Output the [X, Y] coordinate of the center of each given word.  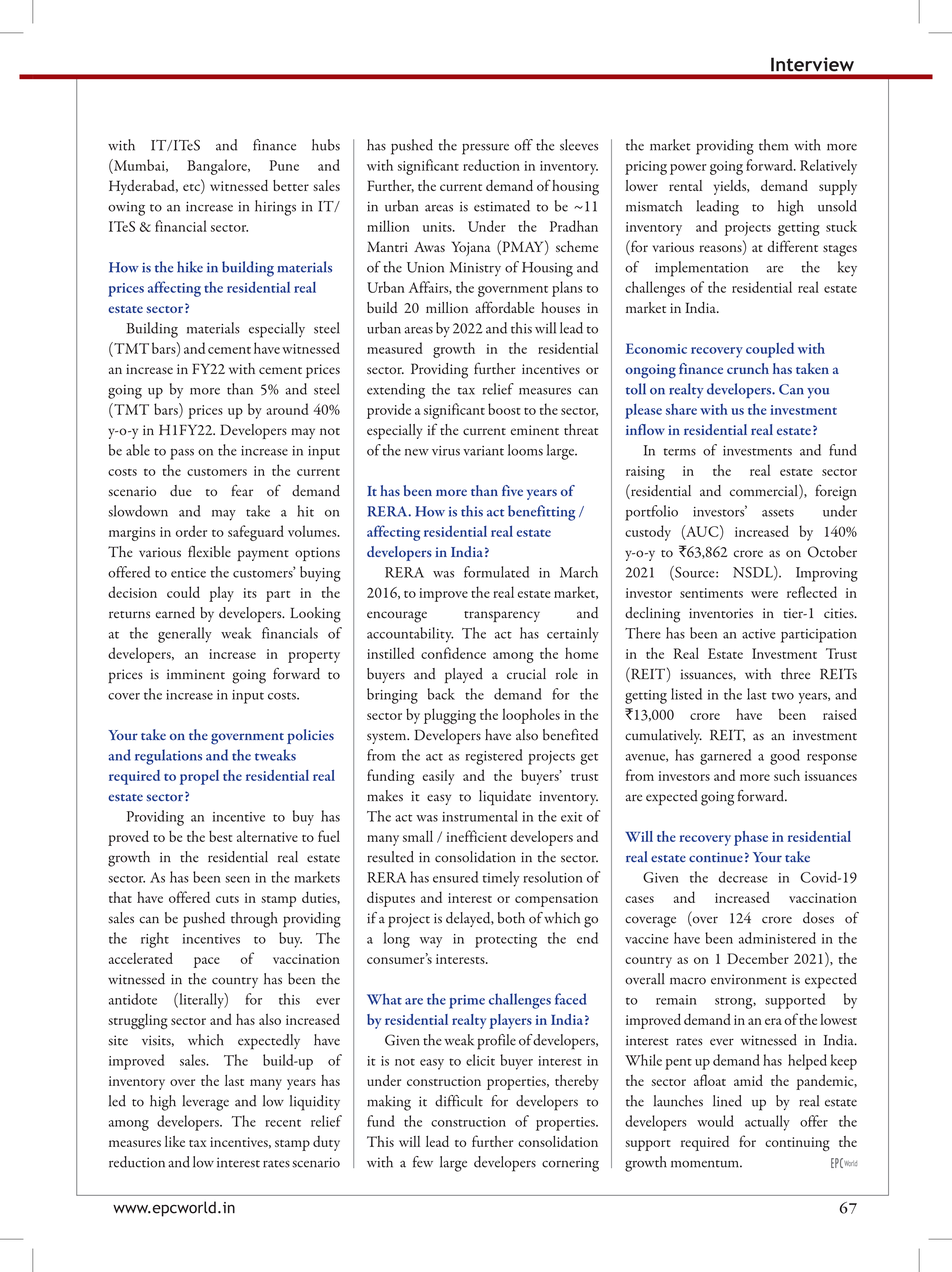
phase [751, 838]
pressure [485, 149]
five [512, 490]
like [175, 1141]
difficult [459, 1101]
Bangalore [218, 167]
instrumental [480, 816]
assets [778, 513]
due [181, 490]
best [220, 836]
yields [731, 187]
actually [767, 1123]
